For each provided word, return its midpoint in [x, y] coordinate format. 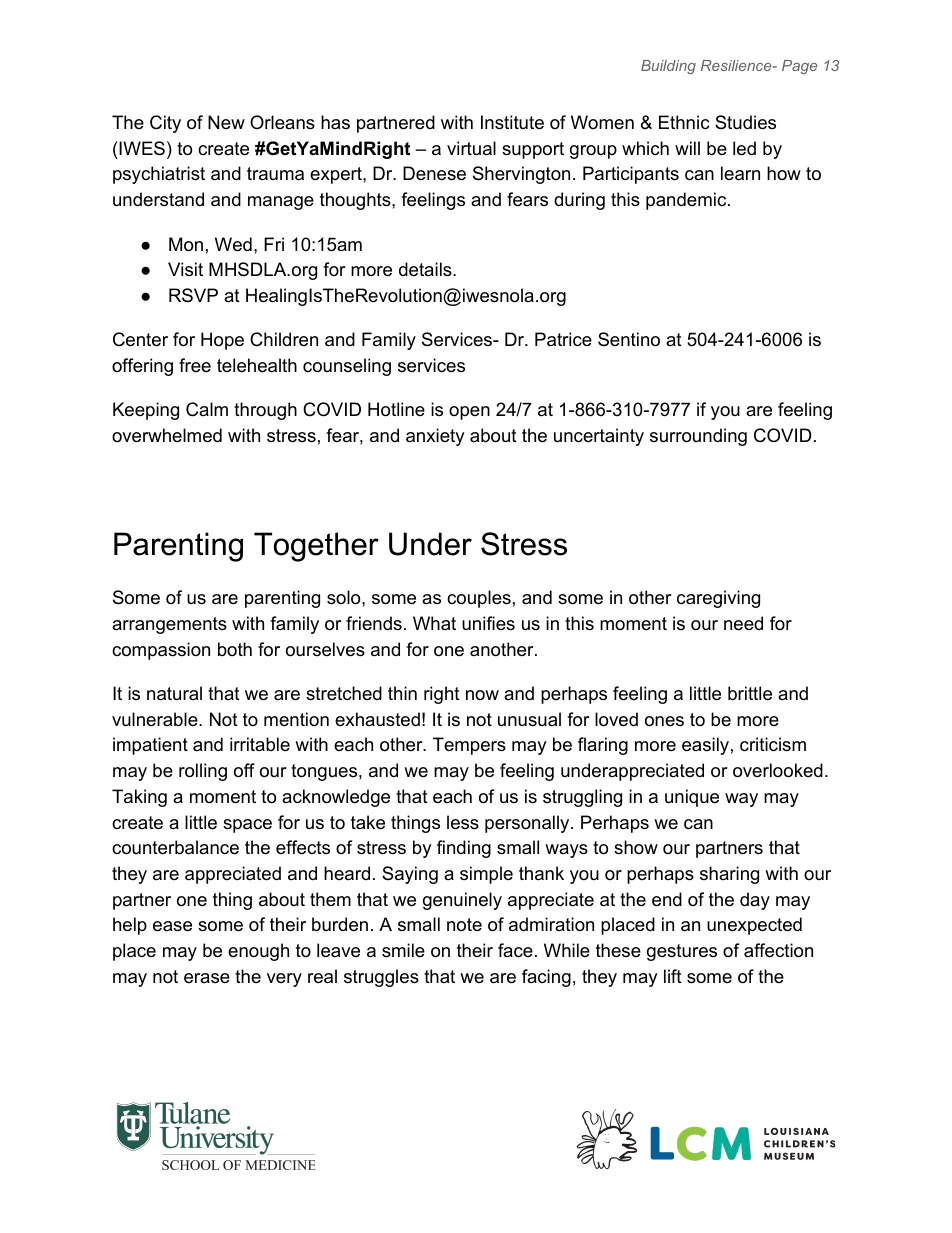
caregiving [718, 599]
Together [316, 547]
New [226, 122]
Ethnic [684, 122]
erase [207, 978]
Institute [512, 122]
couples [479, 599]
